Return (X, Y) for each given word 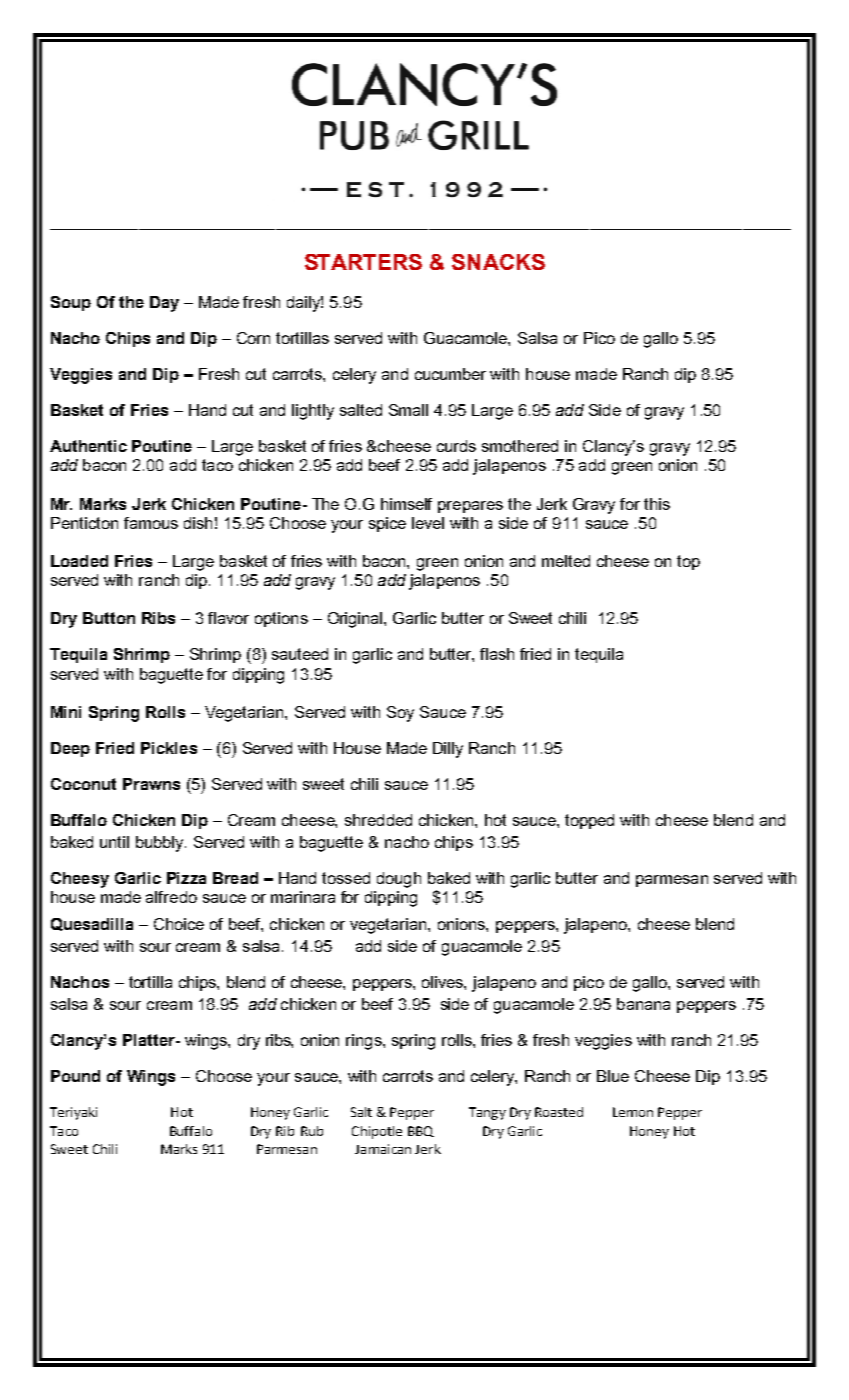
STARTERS (363, 262)
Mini (66, 712)
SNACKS (498, 262)
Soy (400, 714)
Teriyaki (73, 1113)
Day (164, 304)
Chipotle (377, 1132)
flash (497, 654)
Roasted (559, 1112)
